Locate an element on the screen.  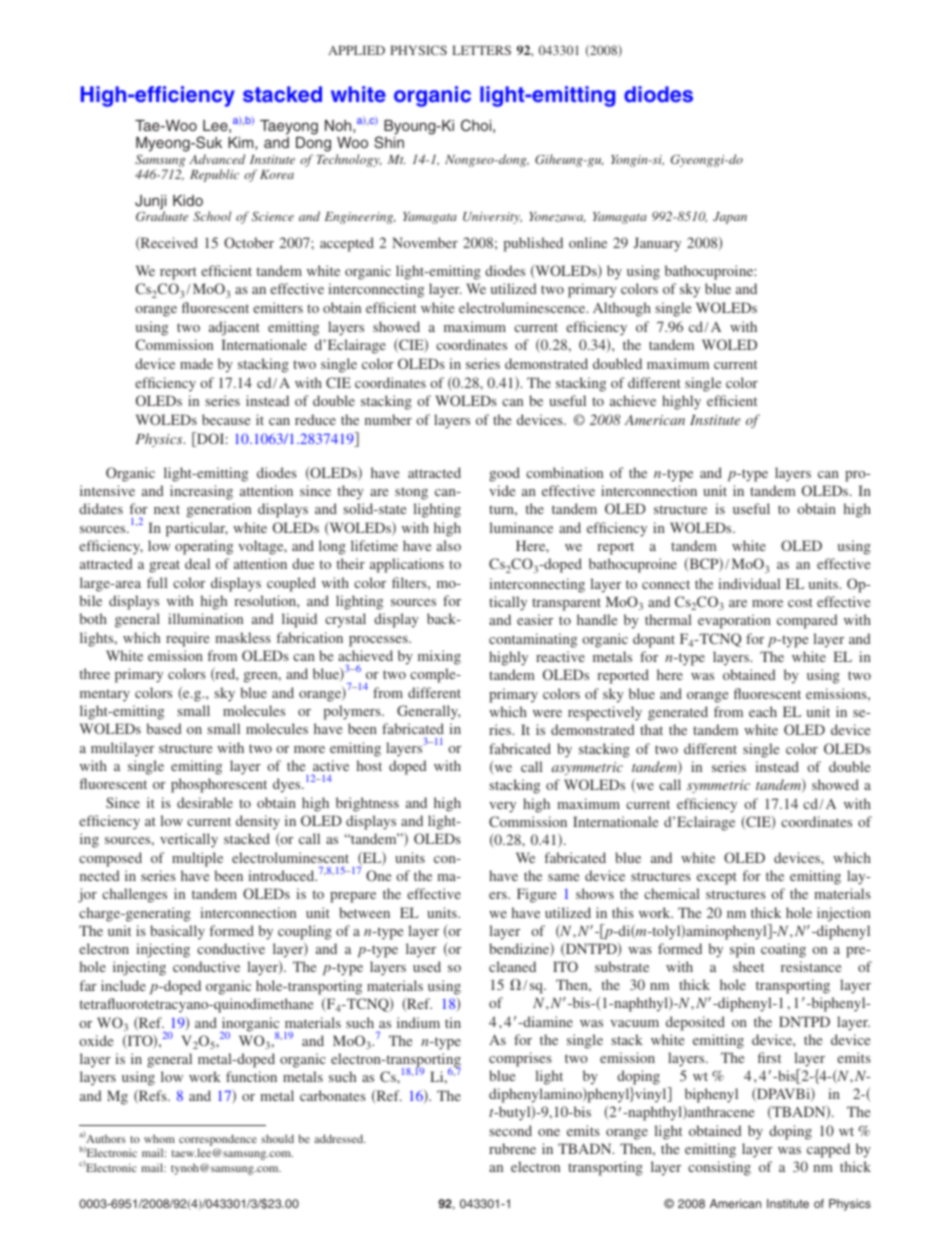
consisting is located at coordinates (719, 1168).
